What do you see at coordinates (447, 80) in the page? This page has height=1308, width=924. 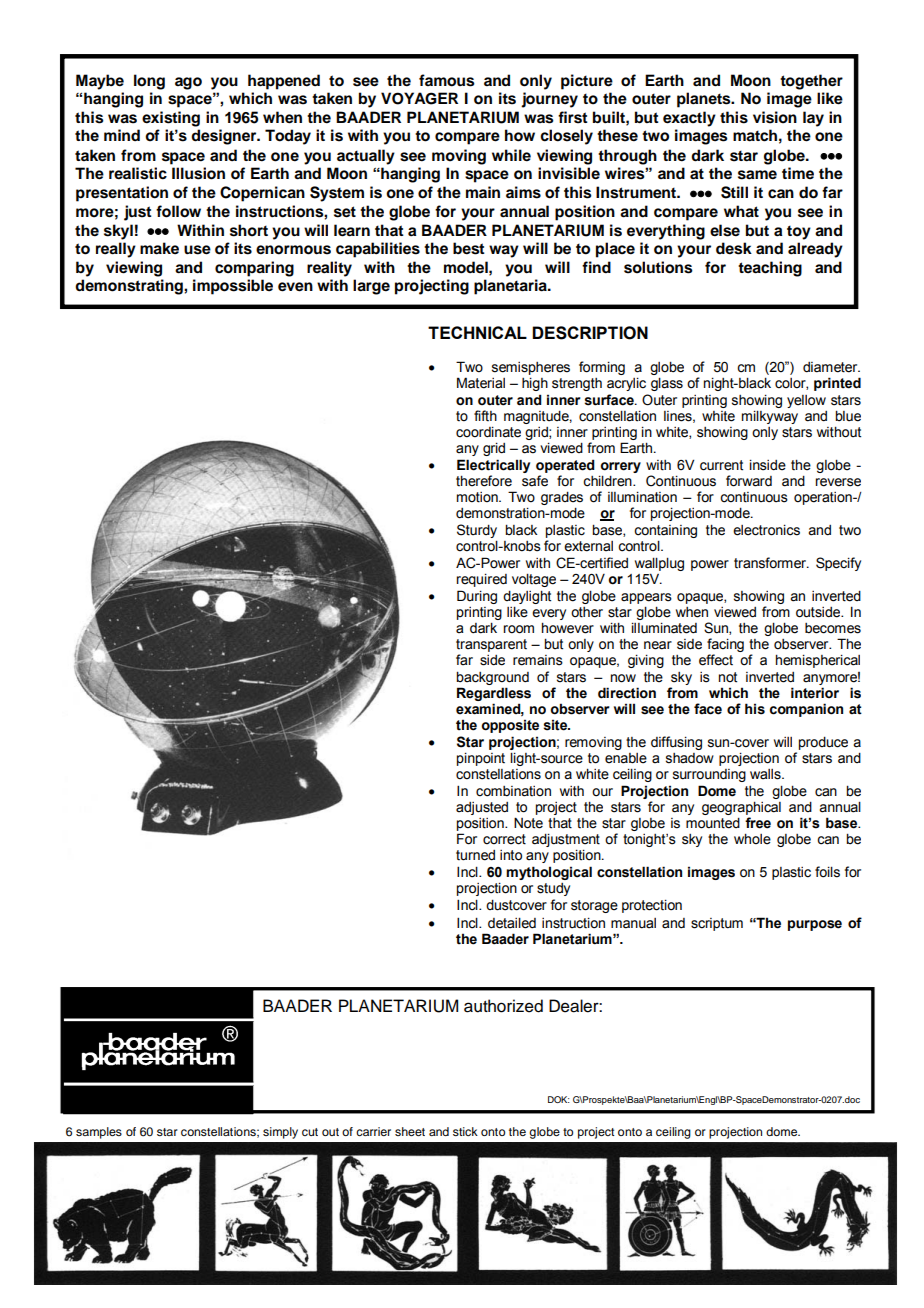 I see `famous` at bounding box center [447, 80].
